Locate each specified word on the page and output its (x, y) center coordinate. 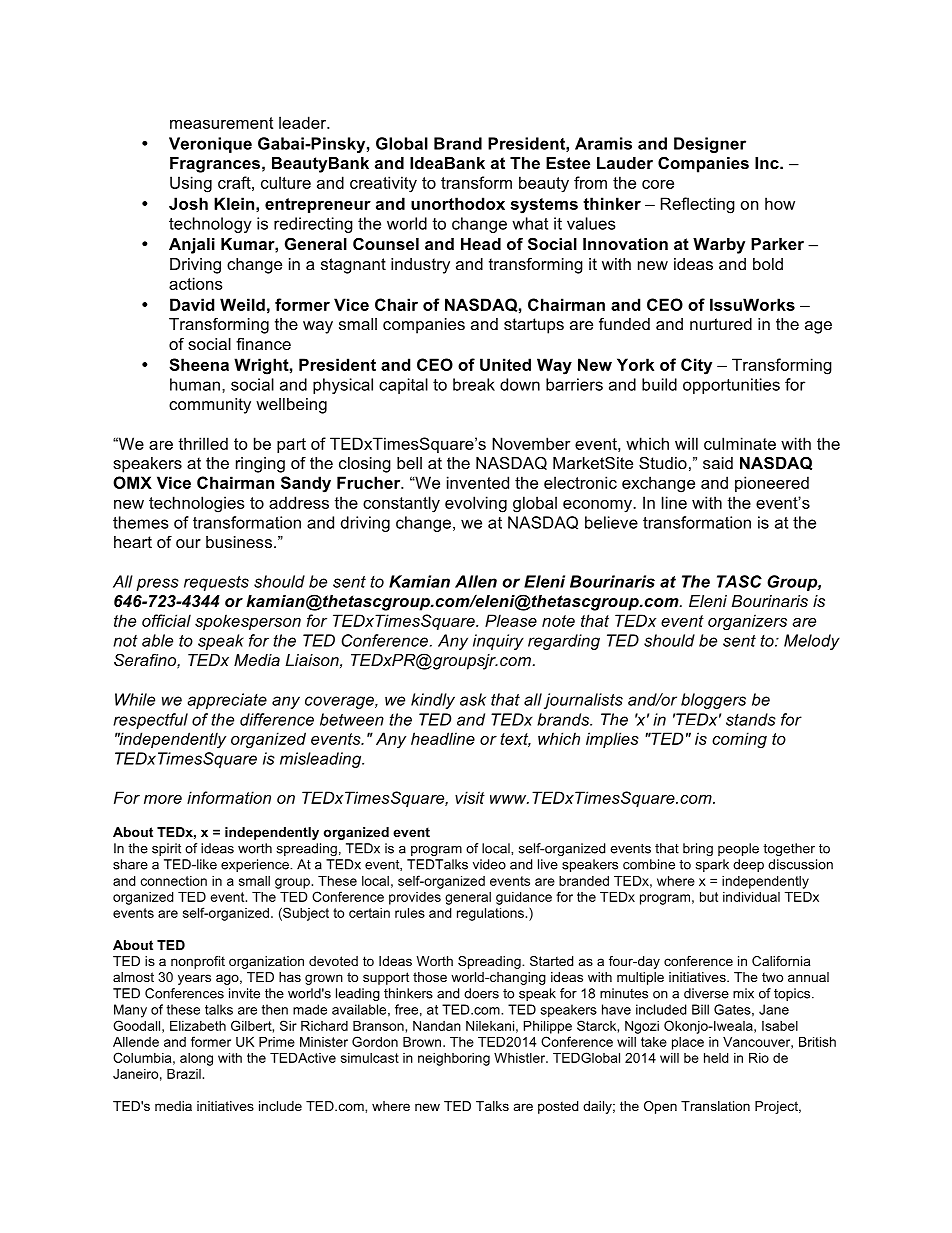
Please (511, 620)
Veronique (210, 145)
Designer (710, 145)
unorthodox (458, 203)
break (474, 384)
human (195, 384)
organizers (747, 622)
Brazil (184, 1074)
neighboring (454, 1059)
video (489, 864)
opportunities (731, 386)
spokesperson (248, 622)
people (738, 849)
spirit (166, 849)
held (716, 1058)
